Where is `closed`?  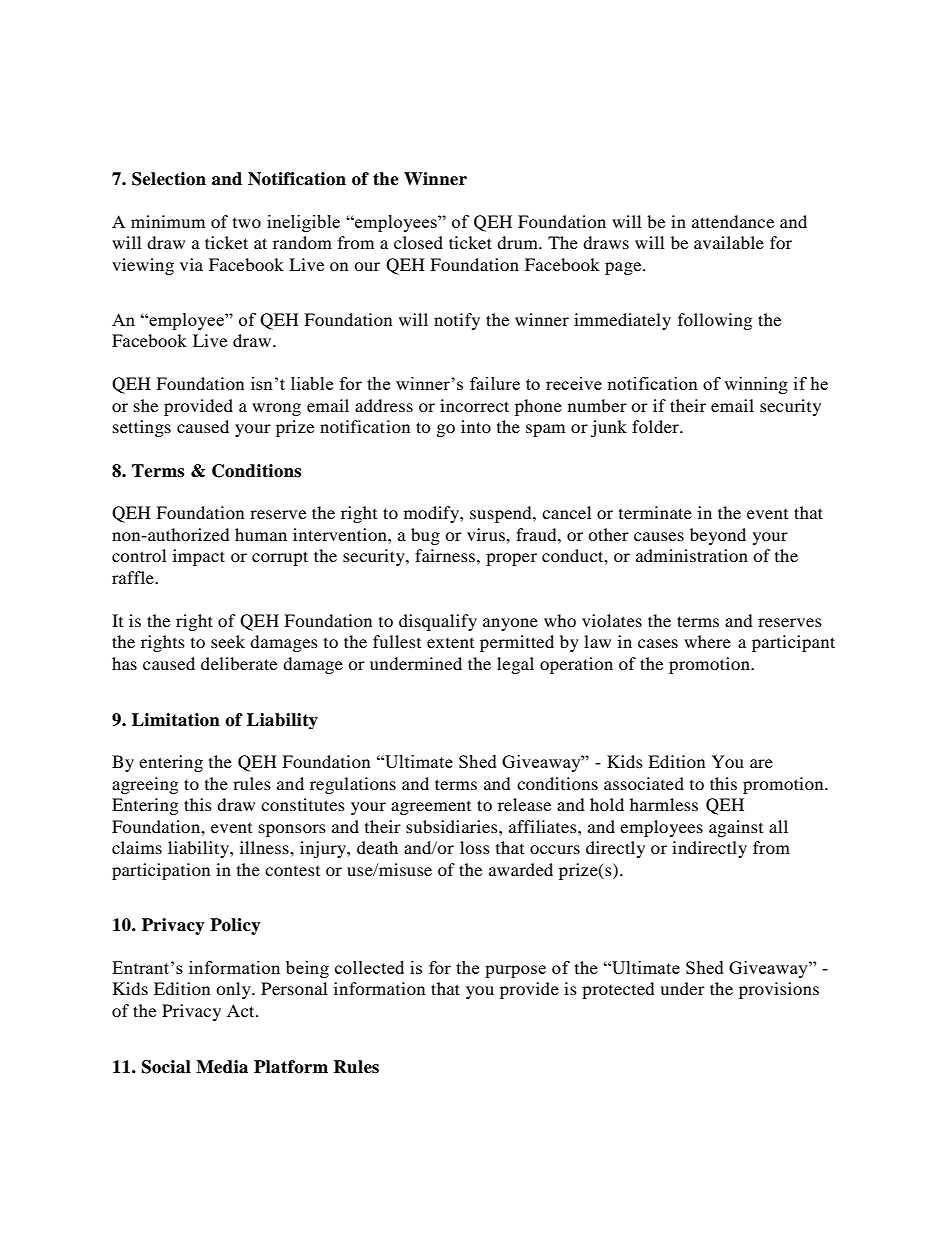 closed is located at coordinates (418, 242).
